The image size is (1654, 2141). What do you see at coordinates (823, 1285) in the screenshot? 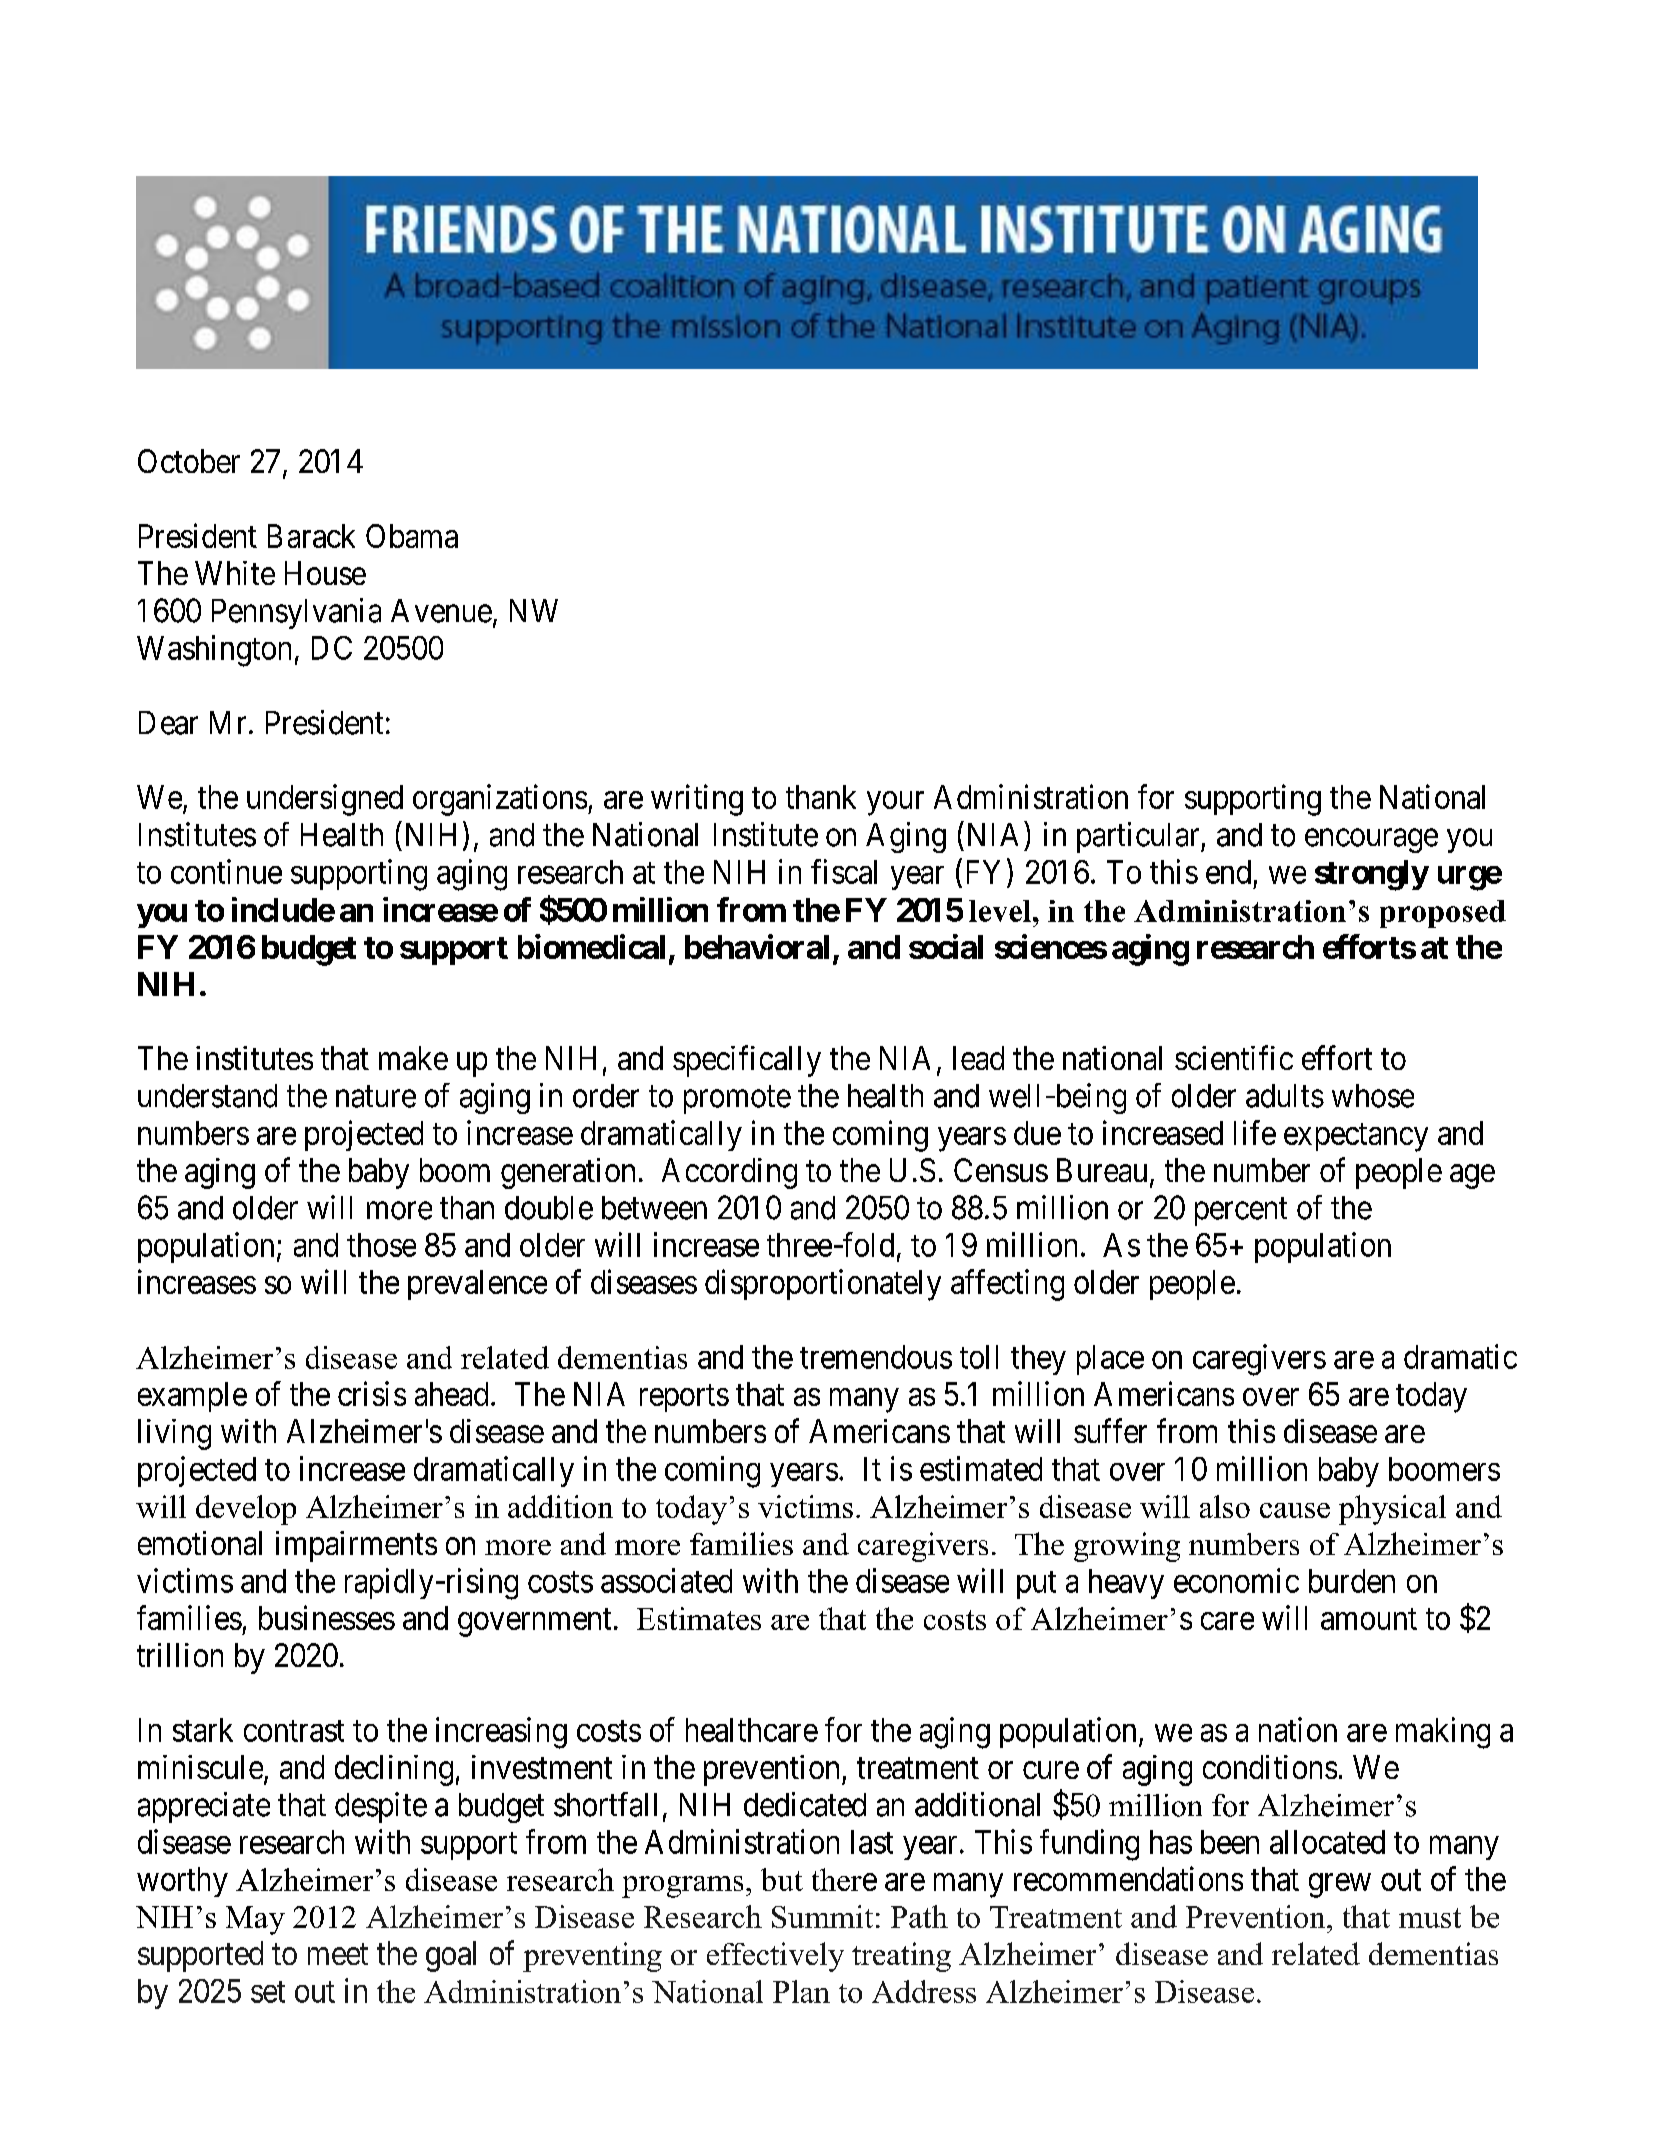
I see `disproportionately` at bounding box center [823, 1285].
